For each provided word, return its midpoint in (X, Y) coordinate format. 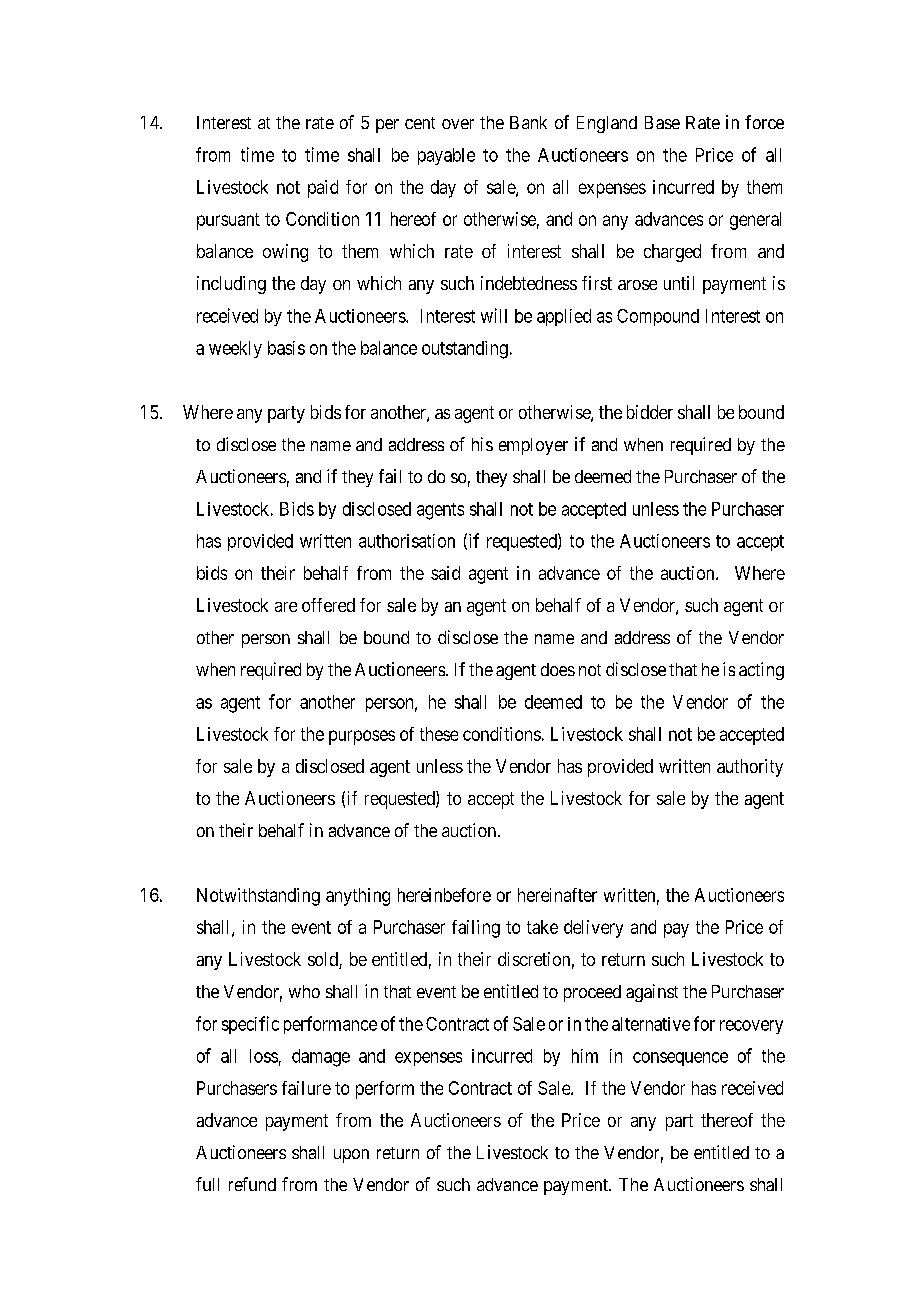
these (439, 734)
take (542, 927)
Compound (658, 317)
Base (662, 122)
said (445, 573)
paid (323, 189)
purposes (362, 737)
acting (761, 671)
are (286, 607)
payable (446, 156)
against (652, 993)
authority (750, 768)
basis (286, 348)
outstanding (465, 350)
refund (252, 1184)
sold (324, 960)
